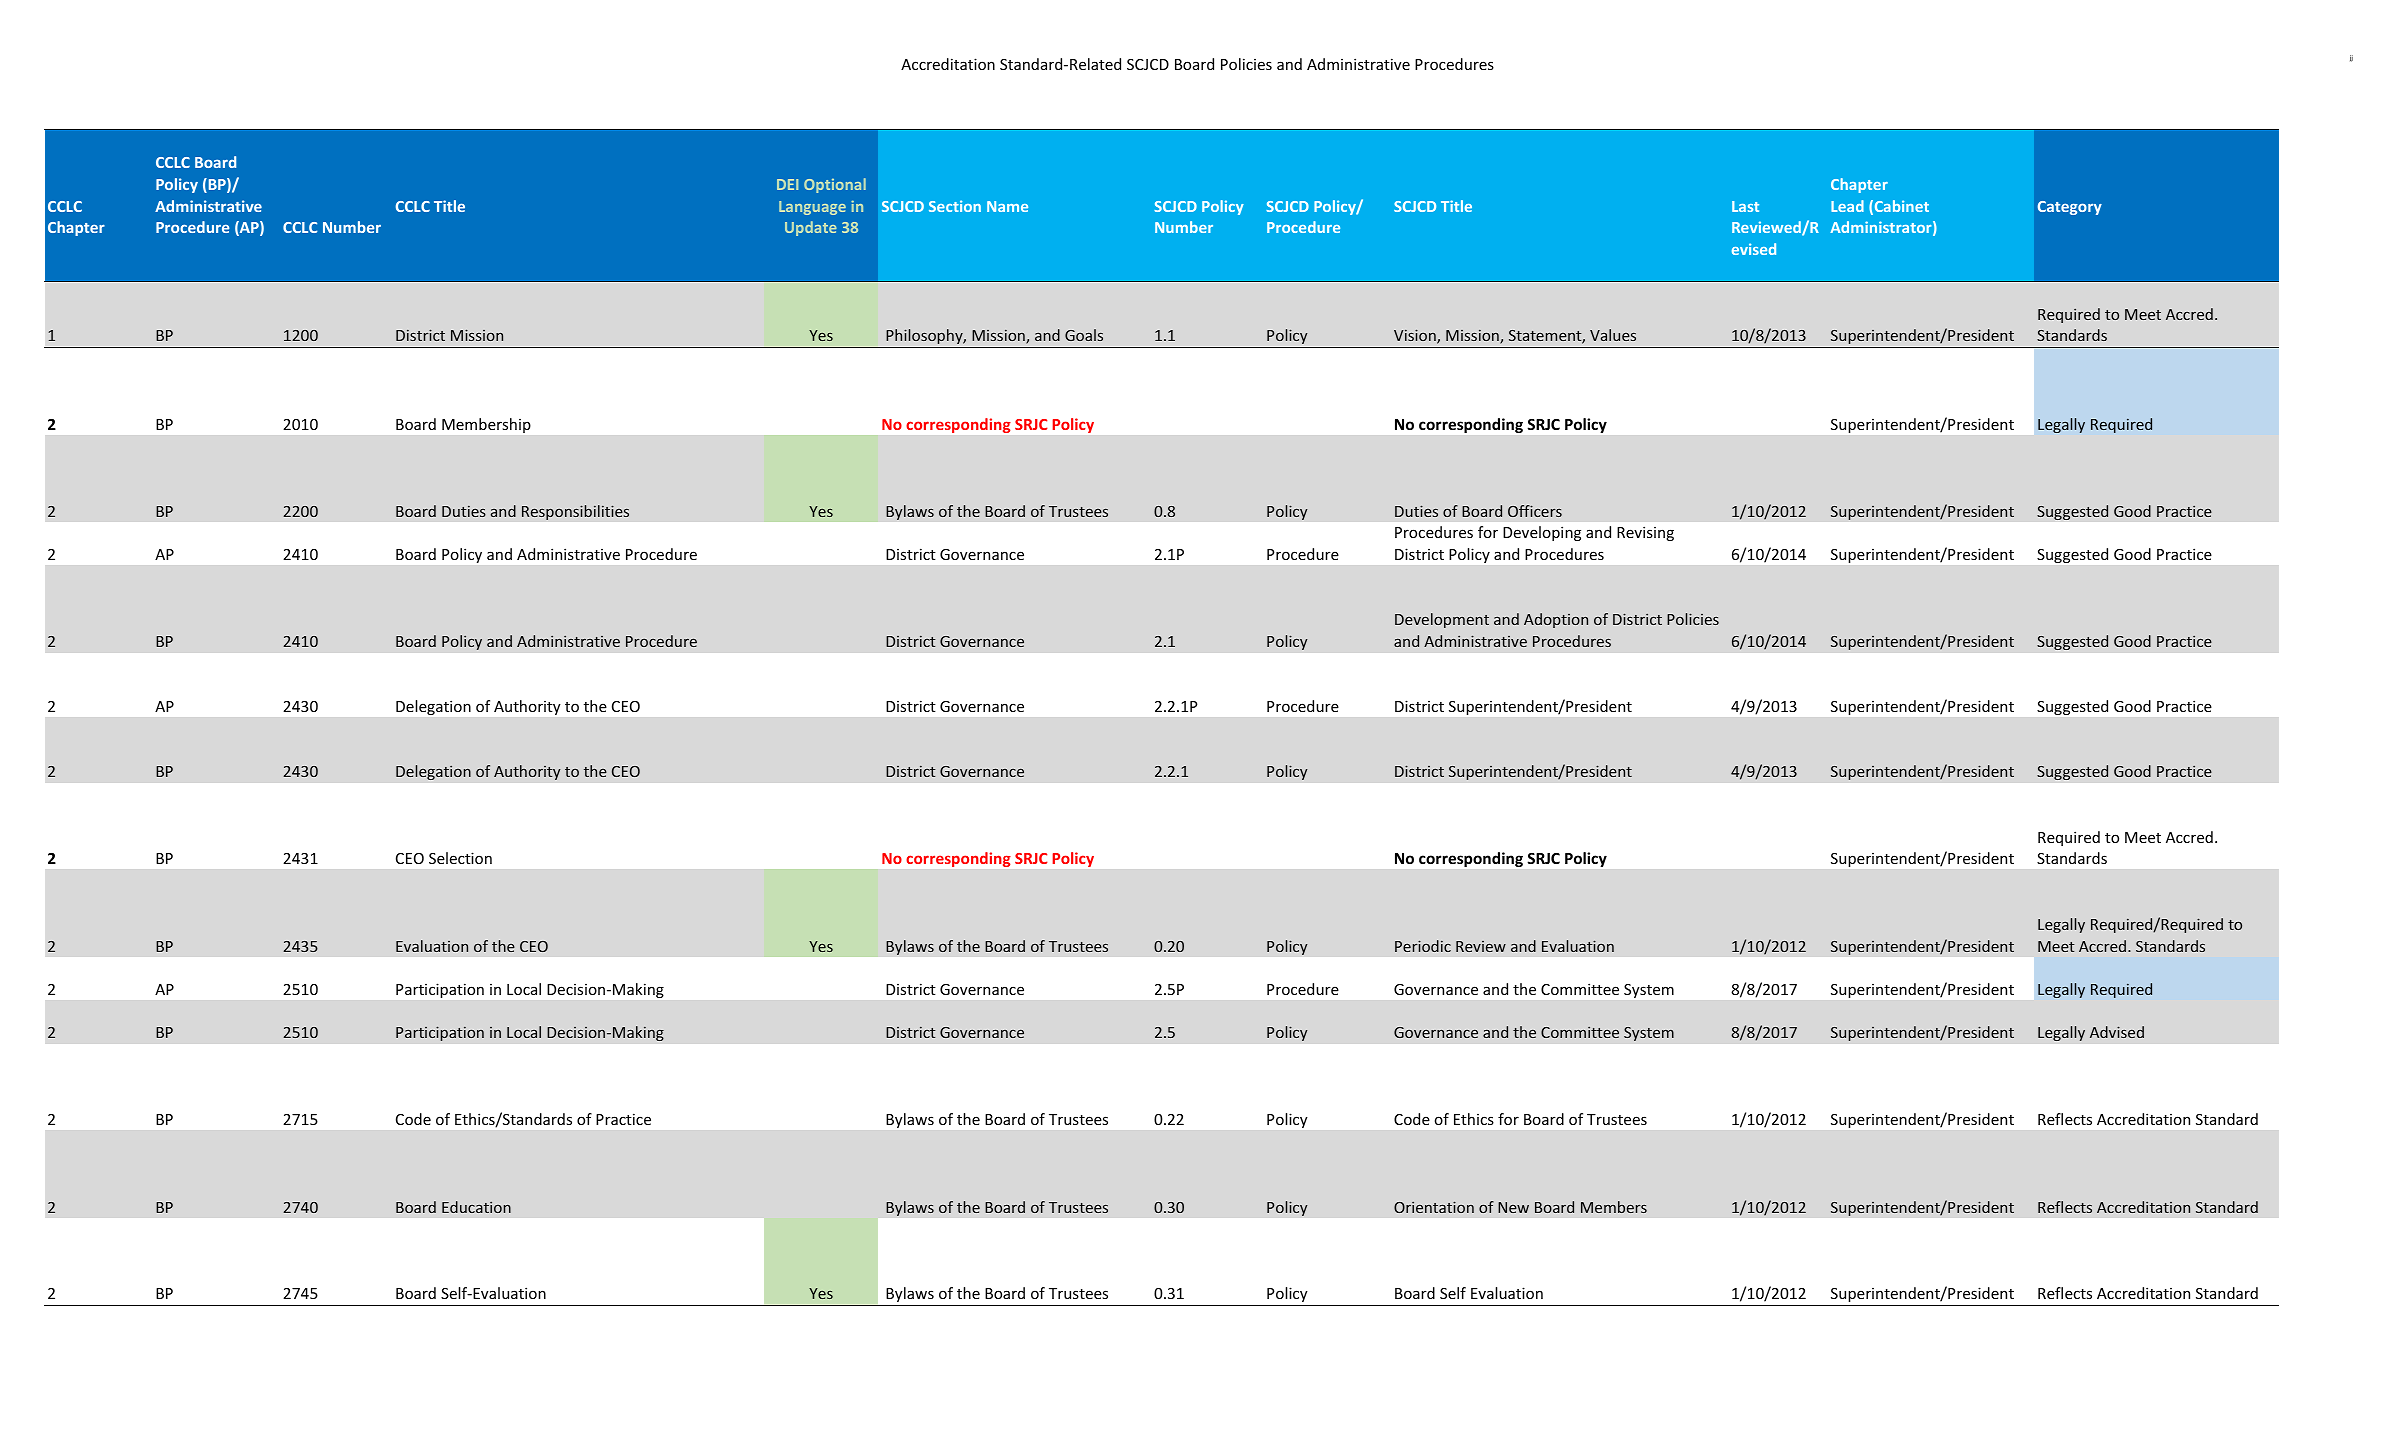  I want to click on Periodic, so click(1423, 946).
